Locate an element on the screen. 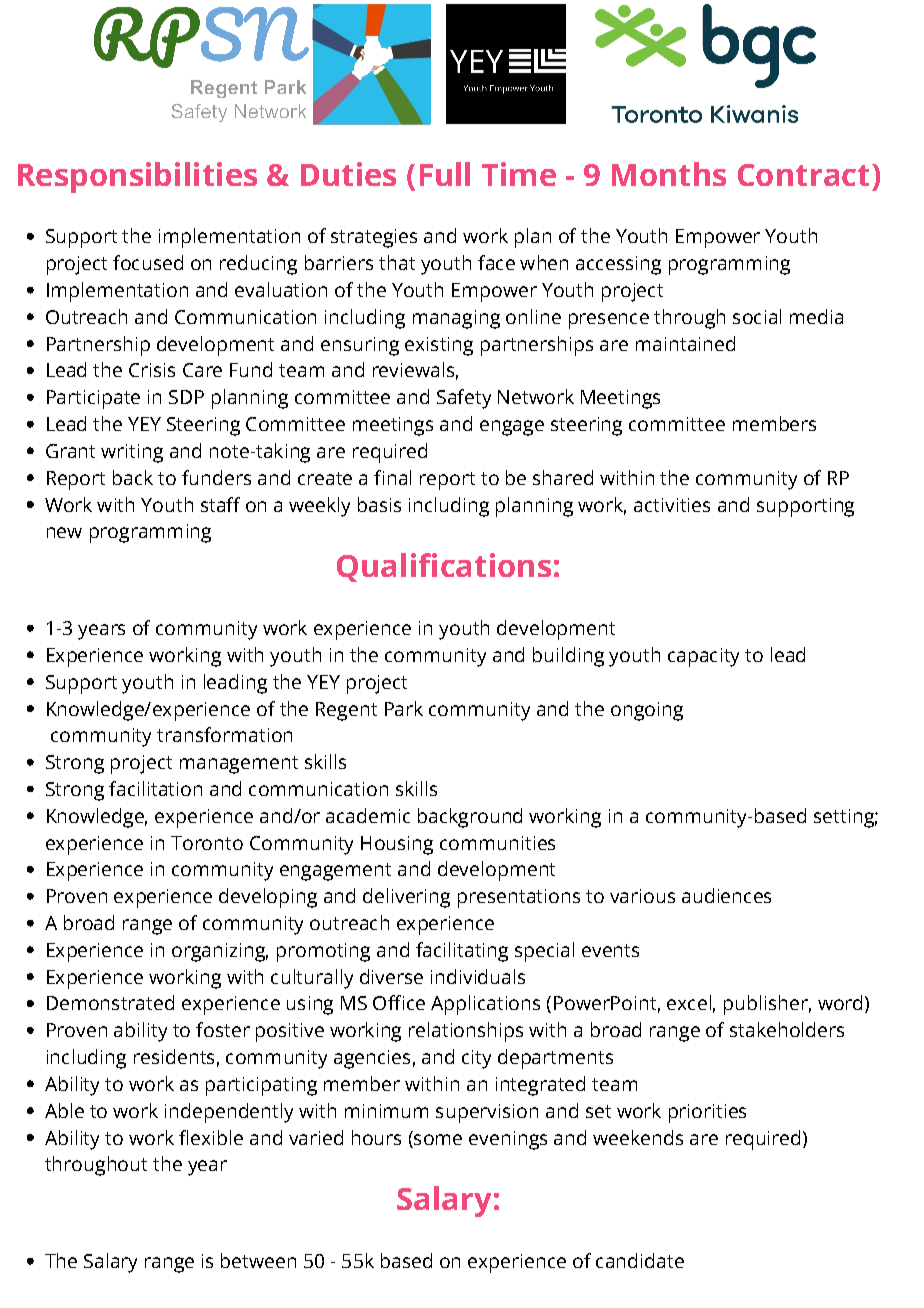 The height and width of the screenshot is (1308, 924). audiences is located at coordinates (726, 895).
